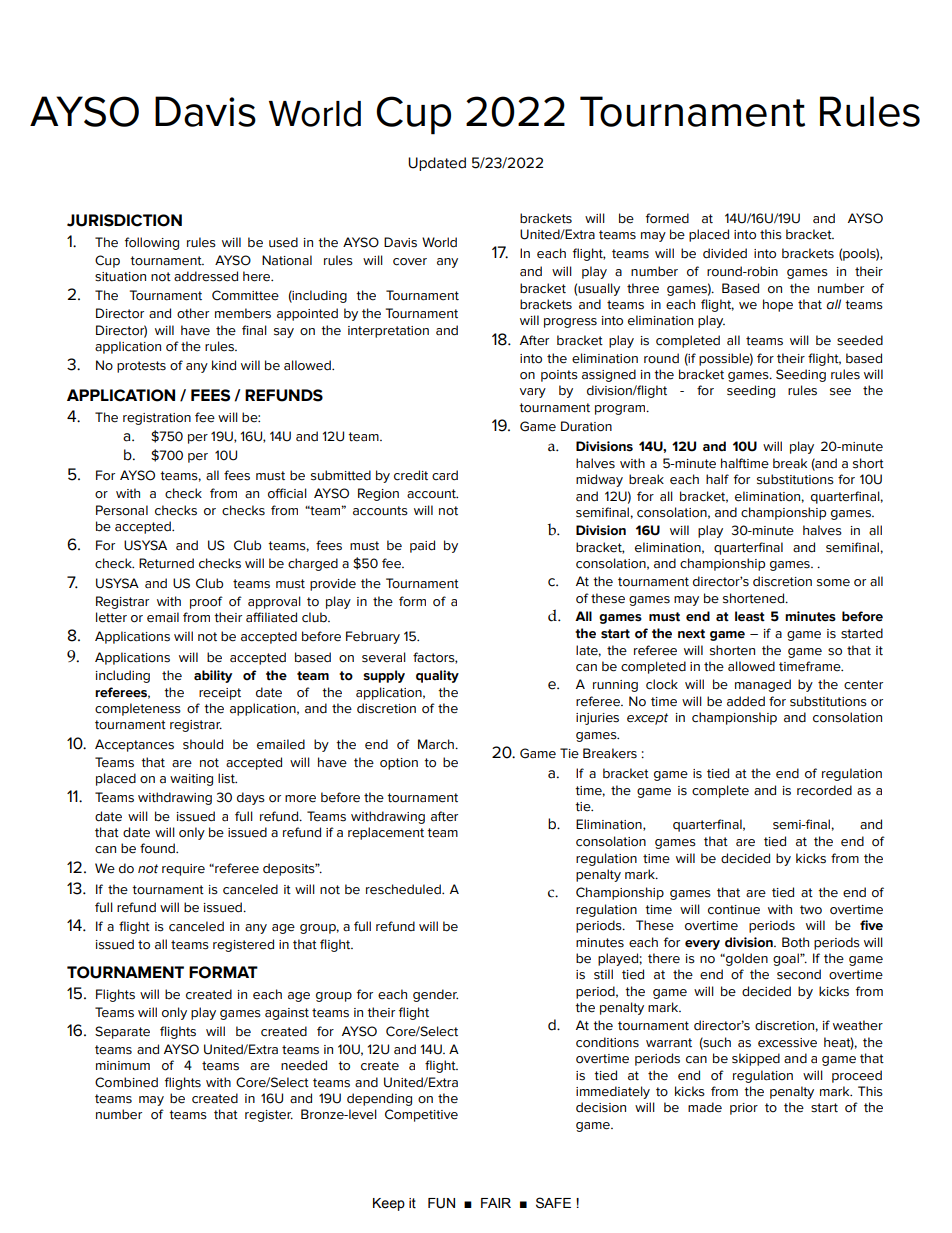 This screenshot has height=1233, width=952. I want to click on divided, so click(725, 253).
